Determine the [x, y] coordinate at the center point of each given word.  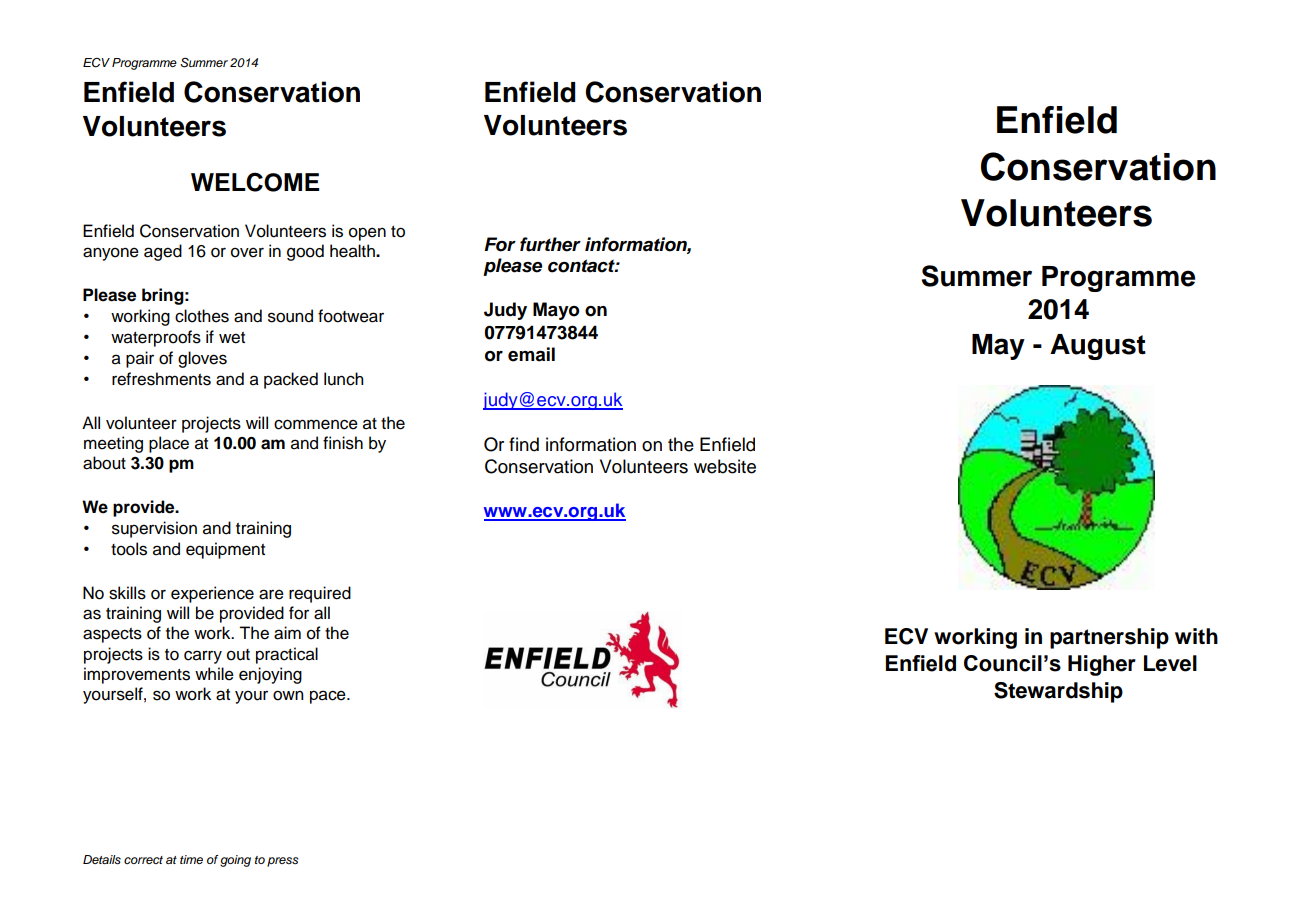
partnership [1109, 638]
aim [287, 633]
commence [316, 424]
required [320, 594]
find [524, 444]
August [1098, 347]
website [725, 466]
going [235, 861]
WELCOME [255, 182]
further [550, 244]
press [282, 862]
